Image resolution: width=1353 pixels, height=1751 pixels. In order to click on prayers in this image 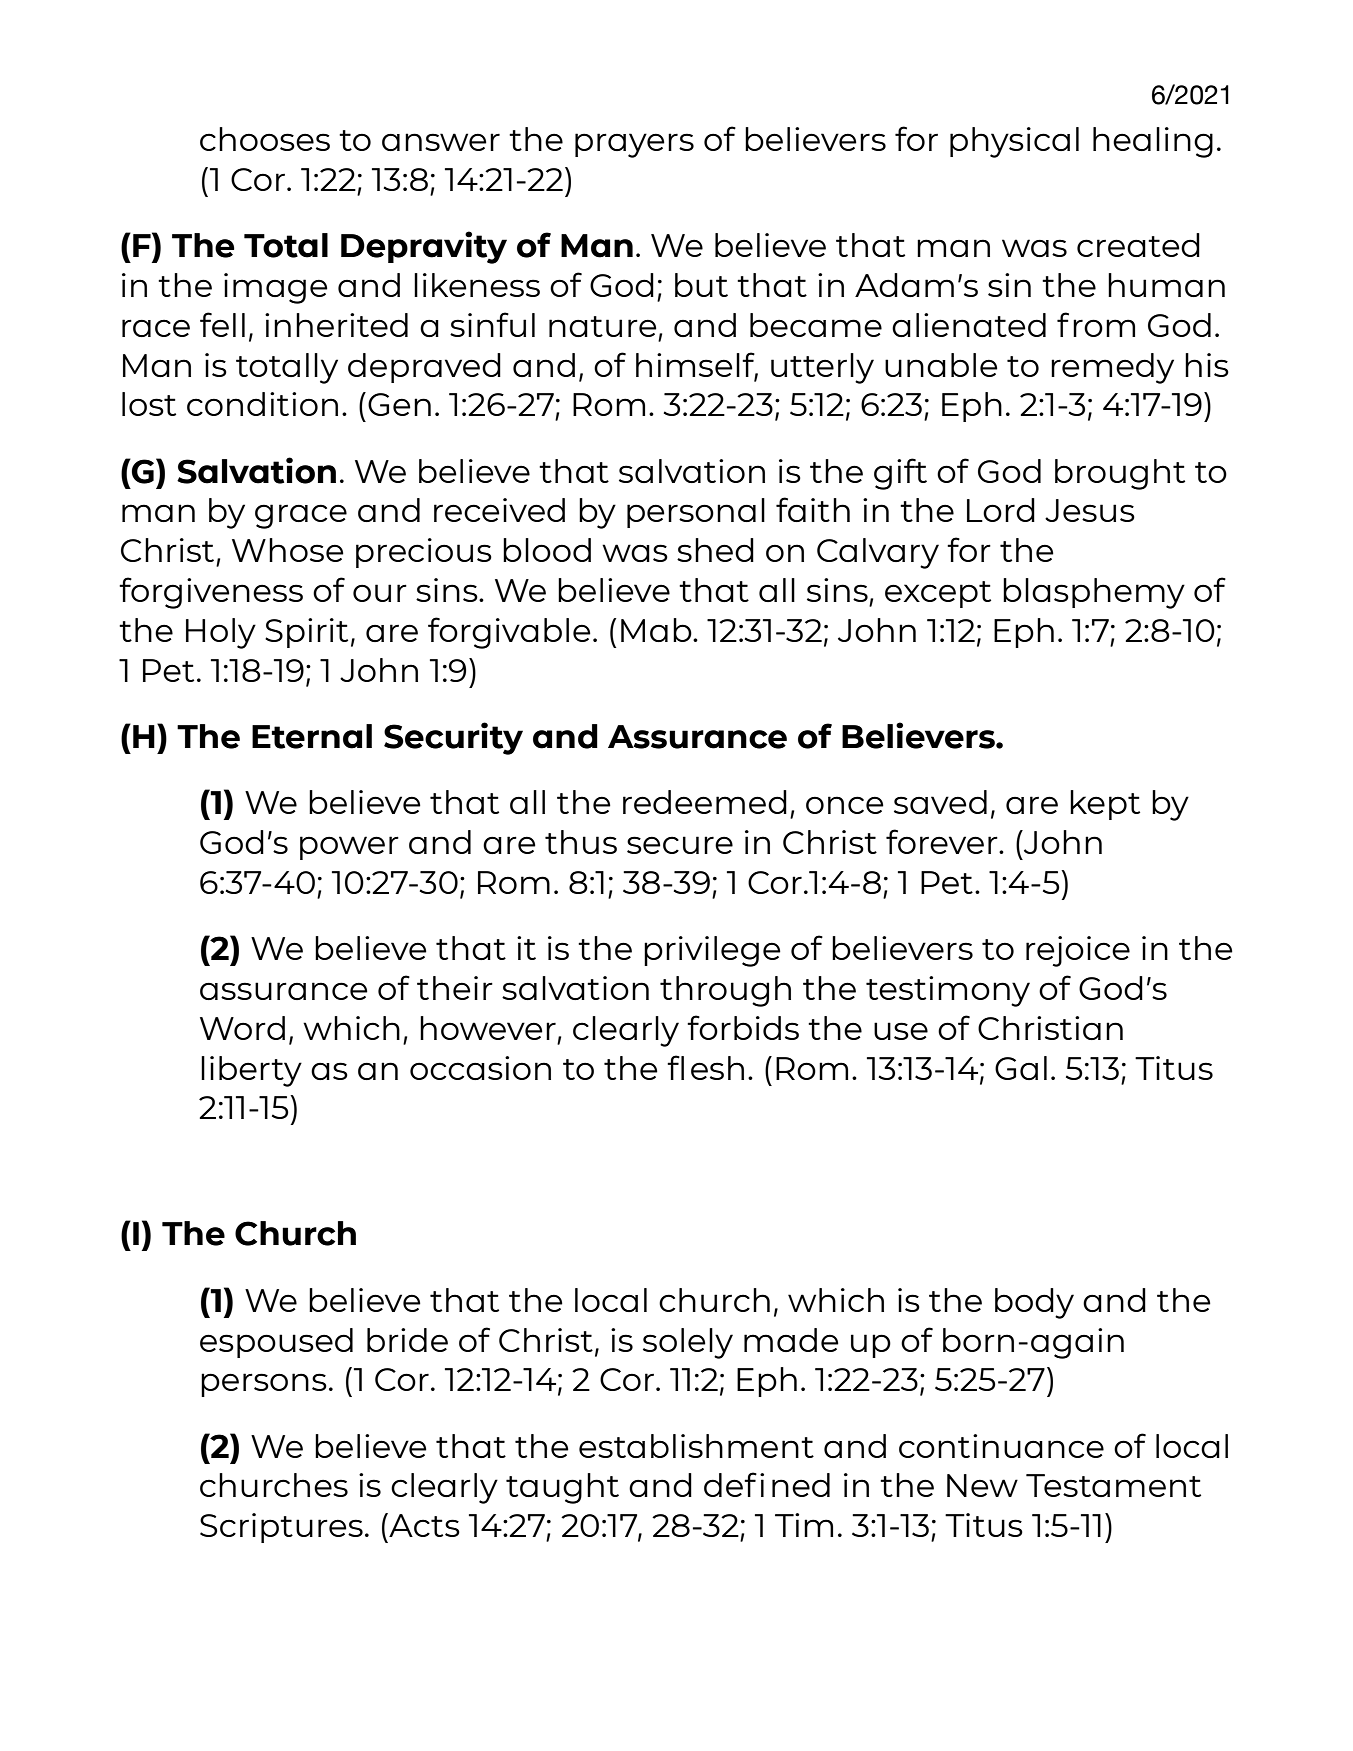, I will do `click(634, 145)`.
